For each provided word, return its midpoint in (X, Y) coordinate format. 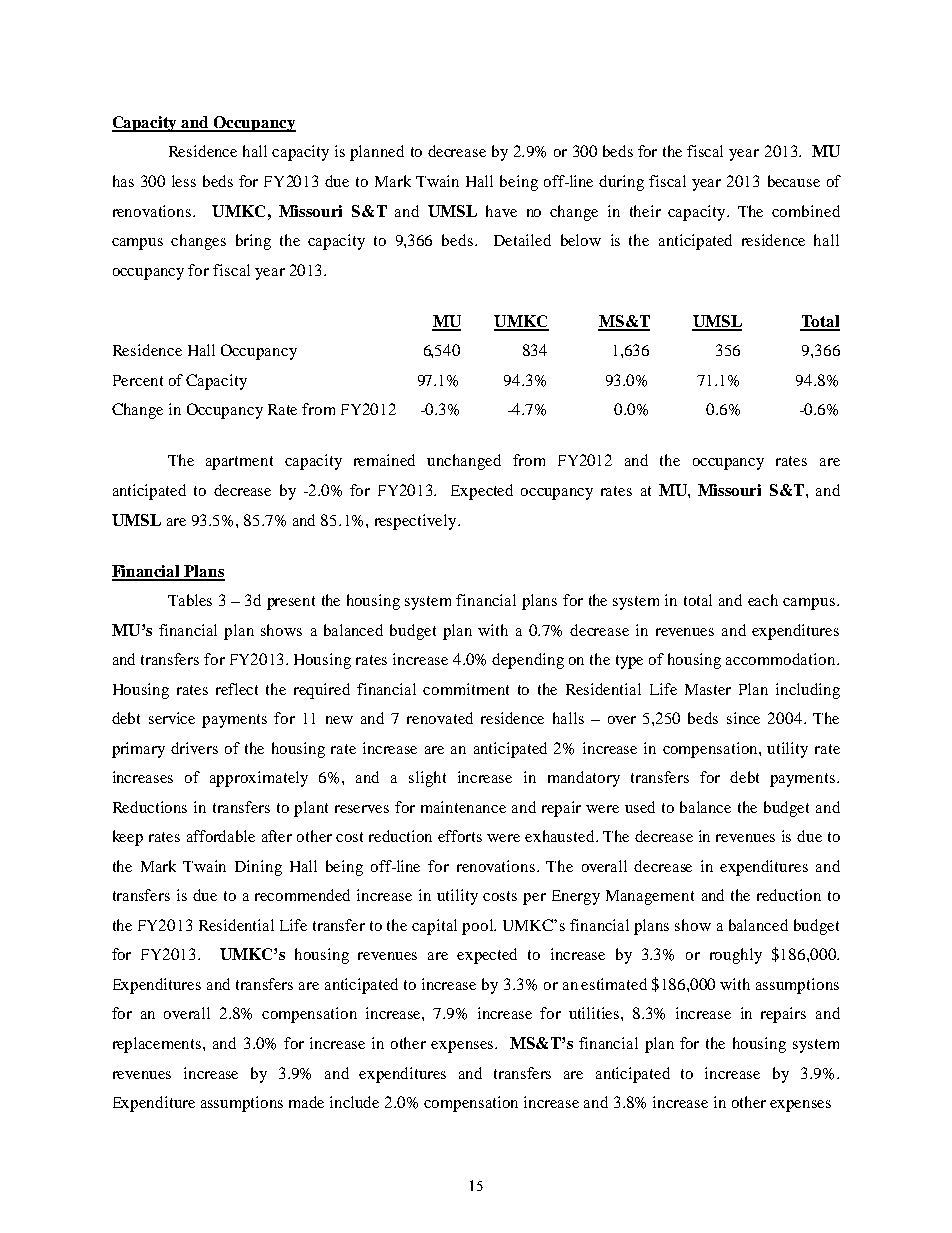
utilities (595, 1013)
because (794, 181)
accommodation (782, 659)
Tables (190, 600)
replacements (158, 1045)
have (501, 211)
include (354, 1102)
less (184, 181)
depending (528, 661)
